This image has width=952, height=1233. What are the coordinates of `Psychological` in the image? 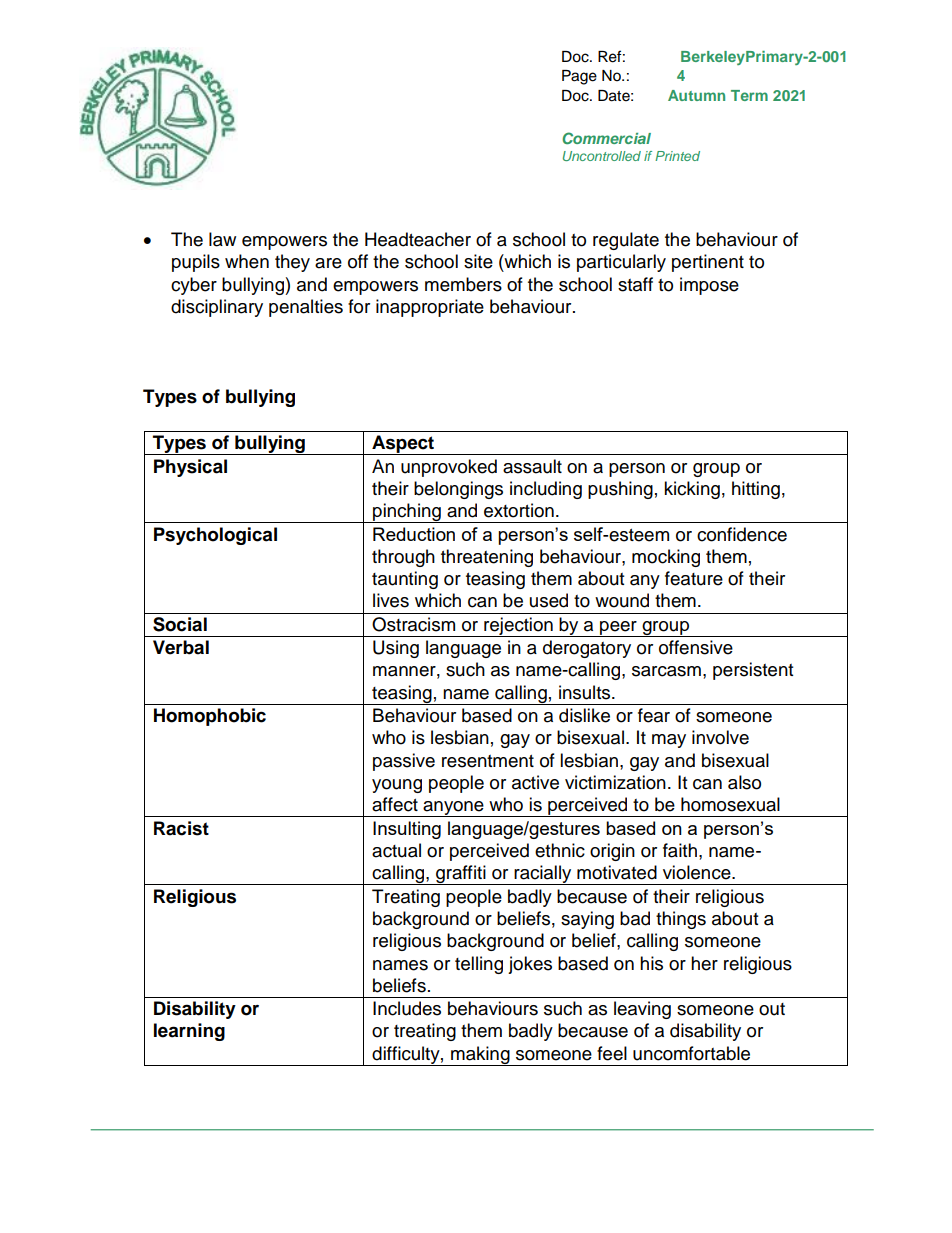 It's located at (215, 536).
